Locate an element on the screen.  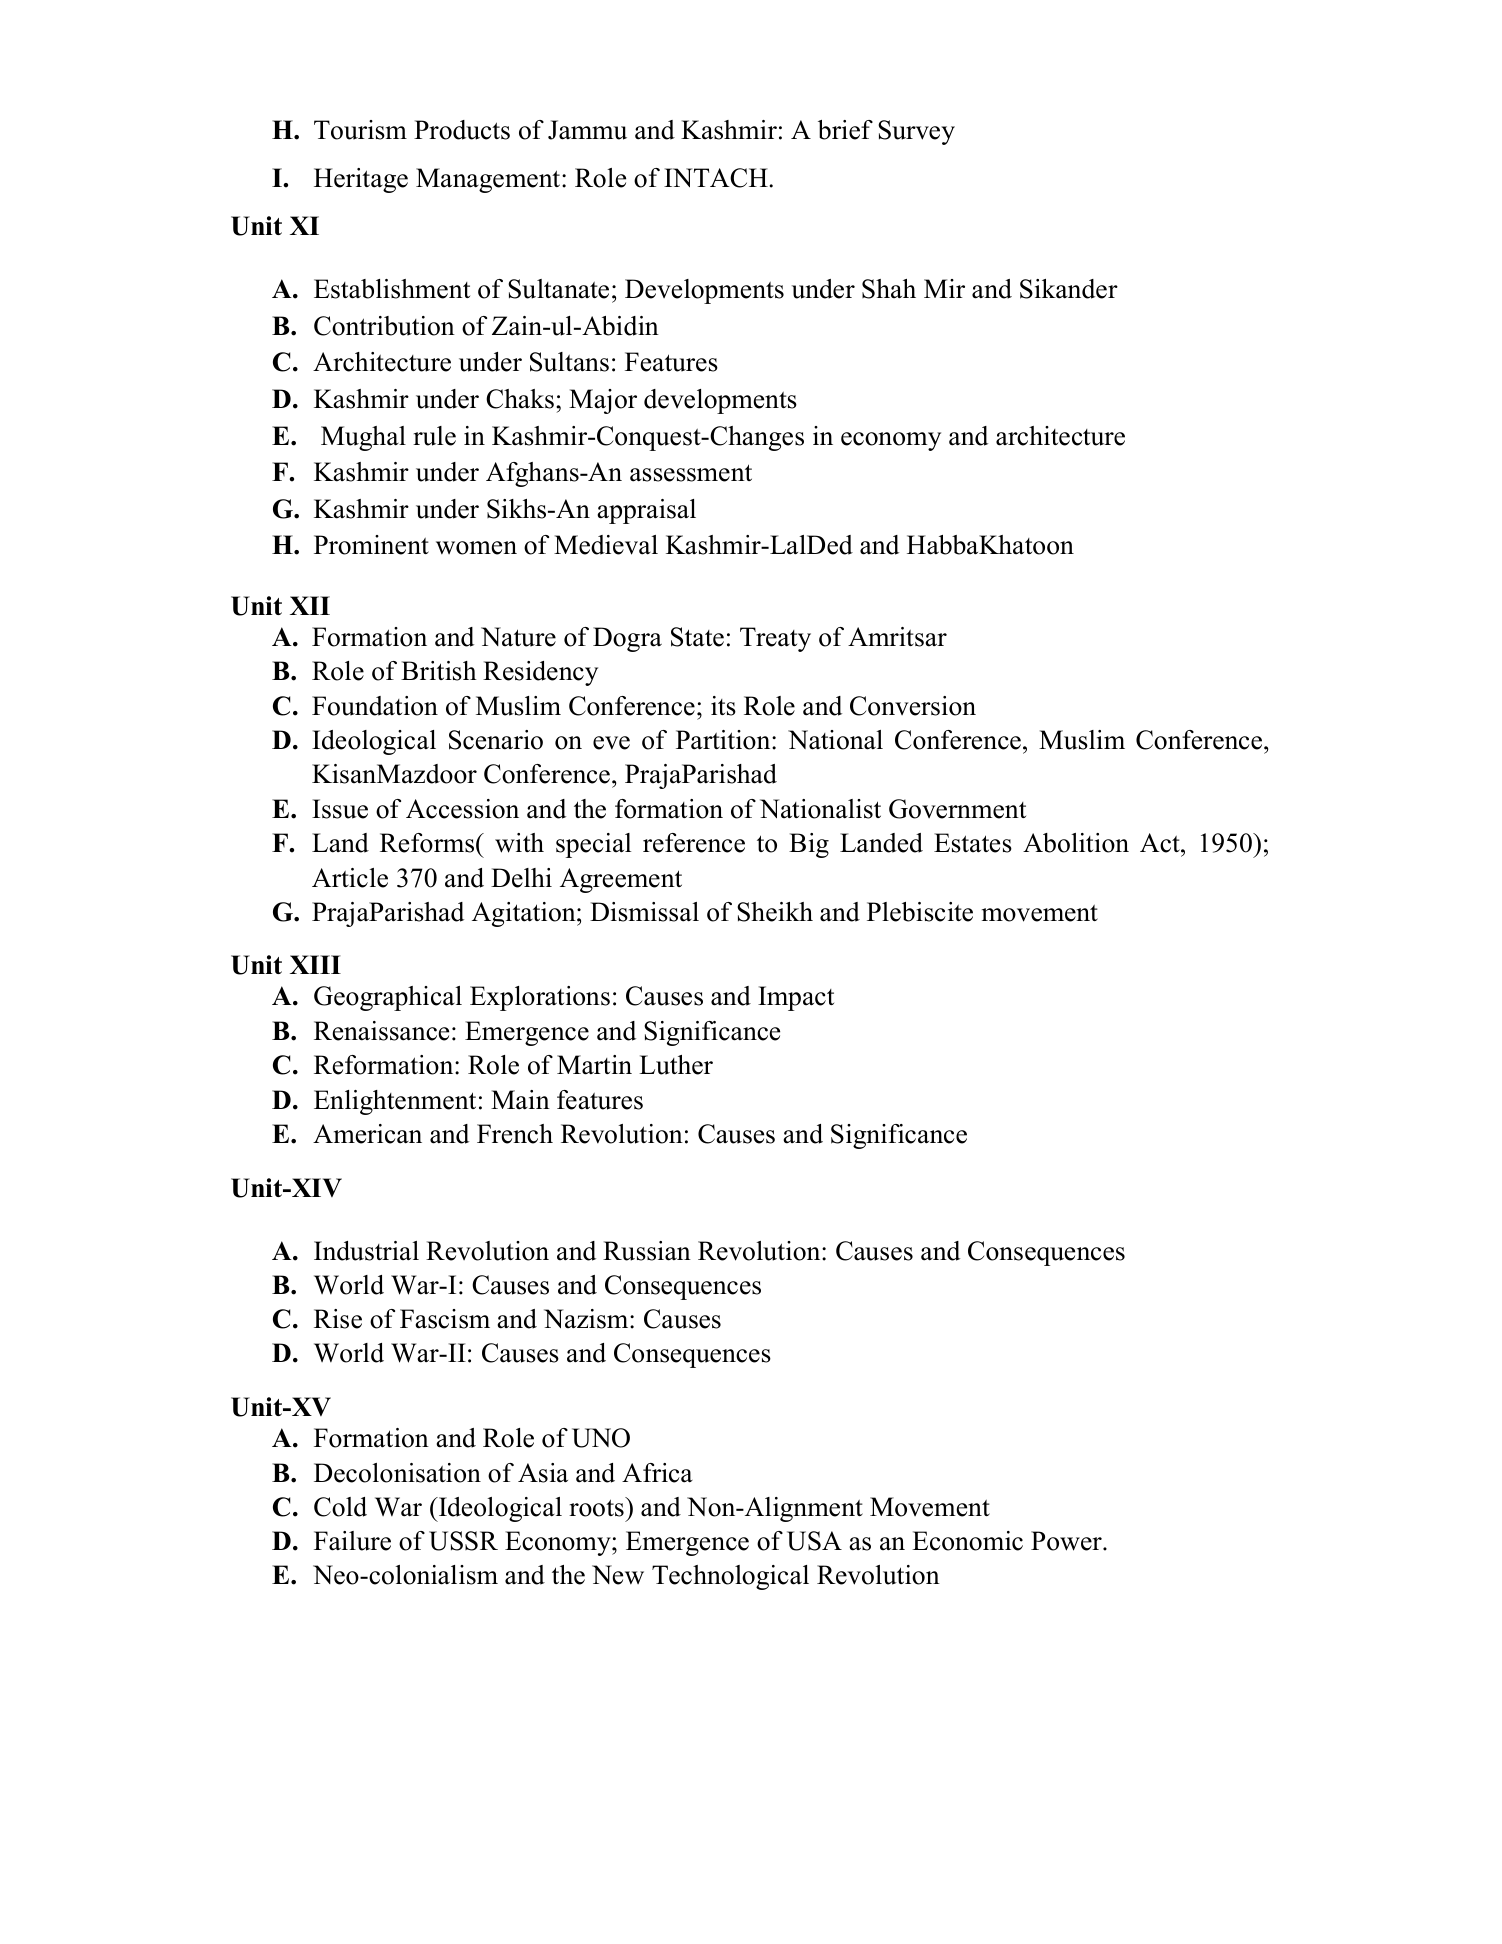
Failure is located at coordinates (352, 1541).
